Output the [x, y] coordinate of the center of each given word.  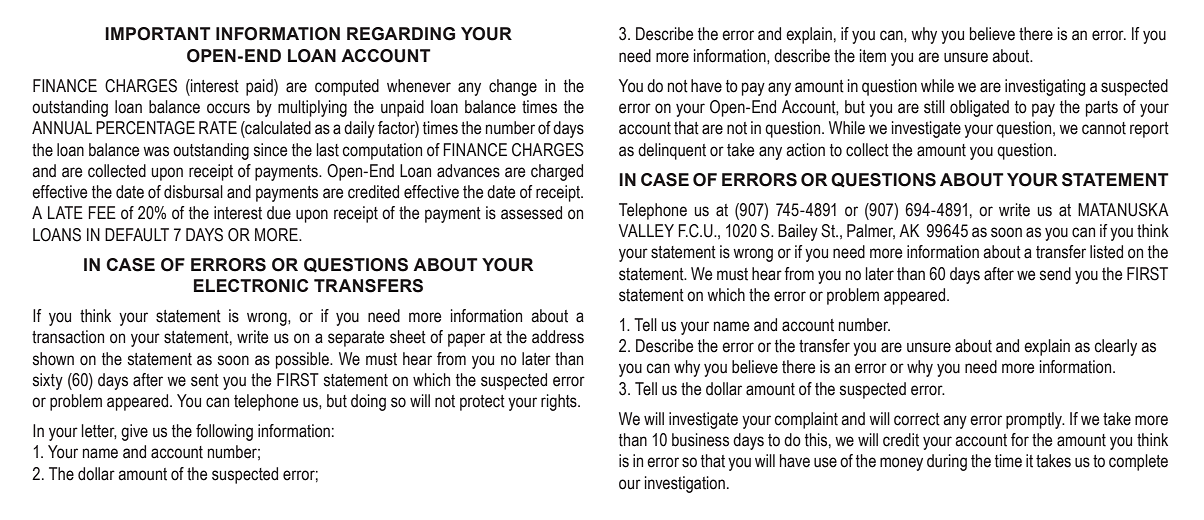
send [1055, 274]
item [873, 56]
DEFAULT [137, 235]
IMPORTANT [158, 34]
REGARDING [401, 34]
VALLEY [646, 230]
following [224, 432]
